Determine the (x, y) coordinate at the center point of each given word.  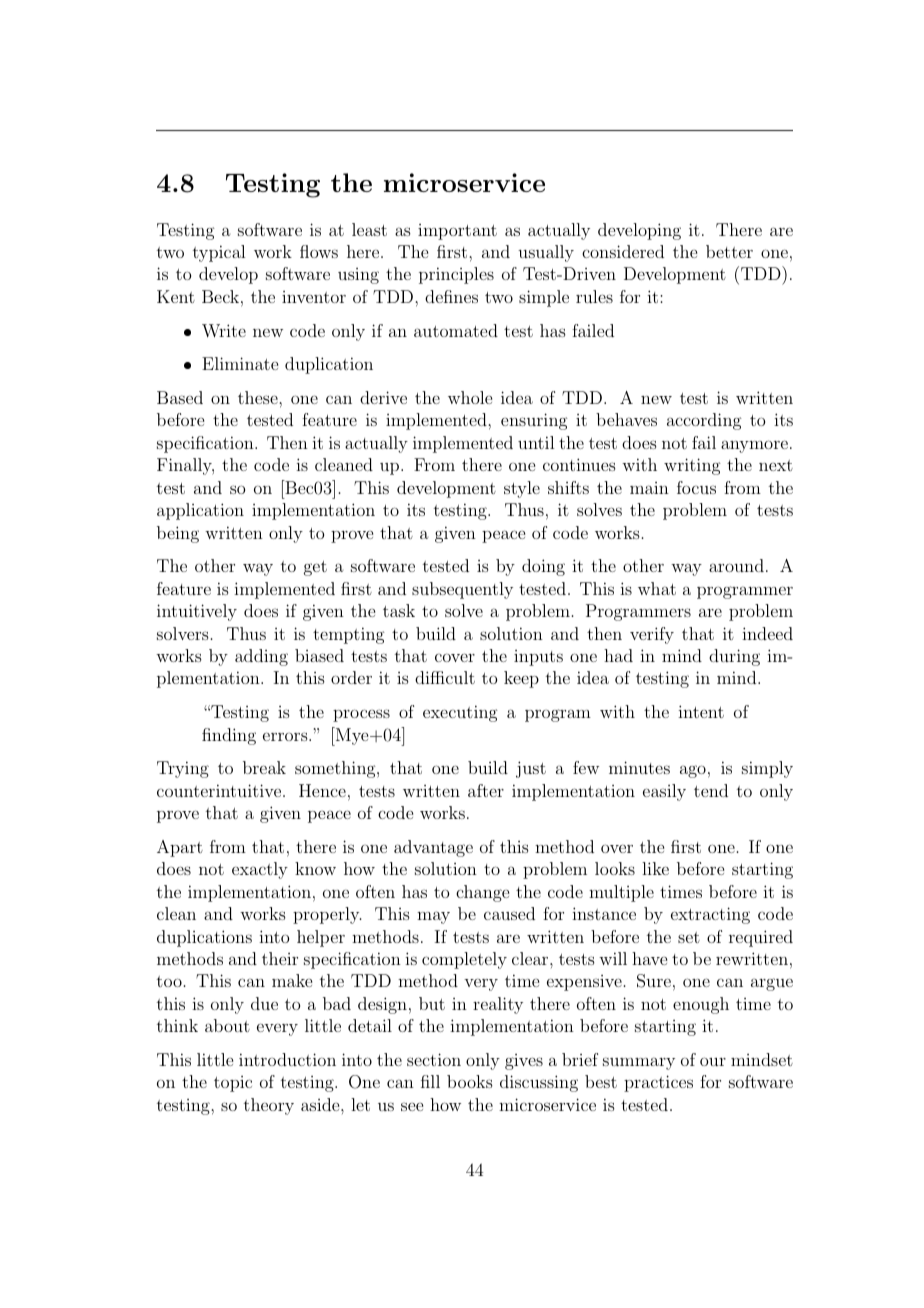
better (729, 251)
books (470, 1081)
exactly (260, 870)
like (655, 868)
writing (692, 466)
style (522, 489)
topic (233, 1084)
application (200, 511)
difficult (445, 677)
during (734, 657)
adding (261, 657)
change (482, 893)
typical (219, 253)
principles (456, 275)
